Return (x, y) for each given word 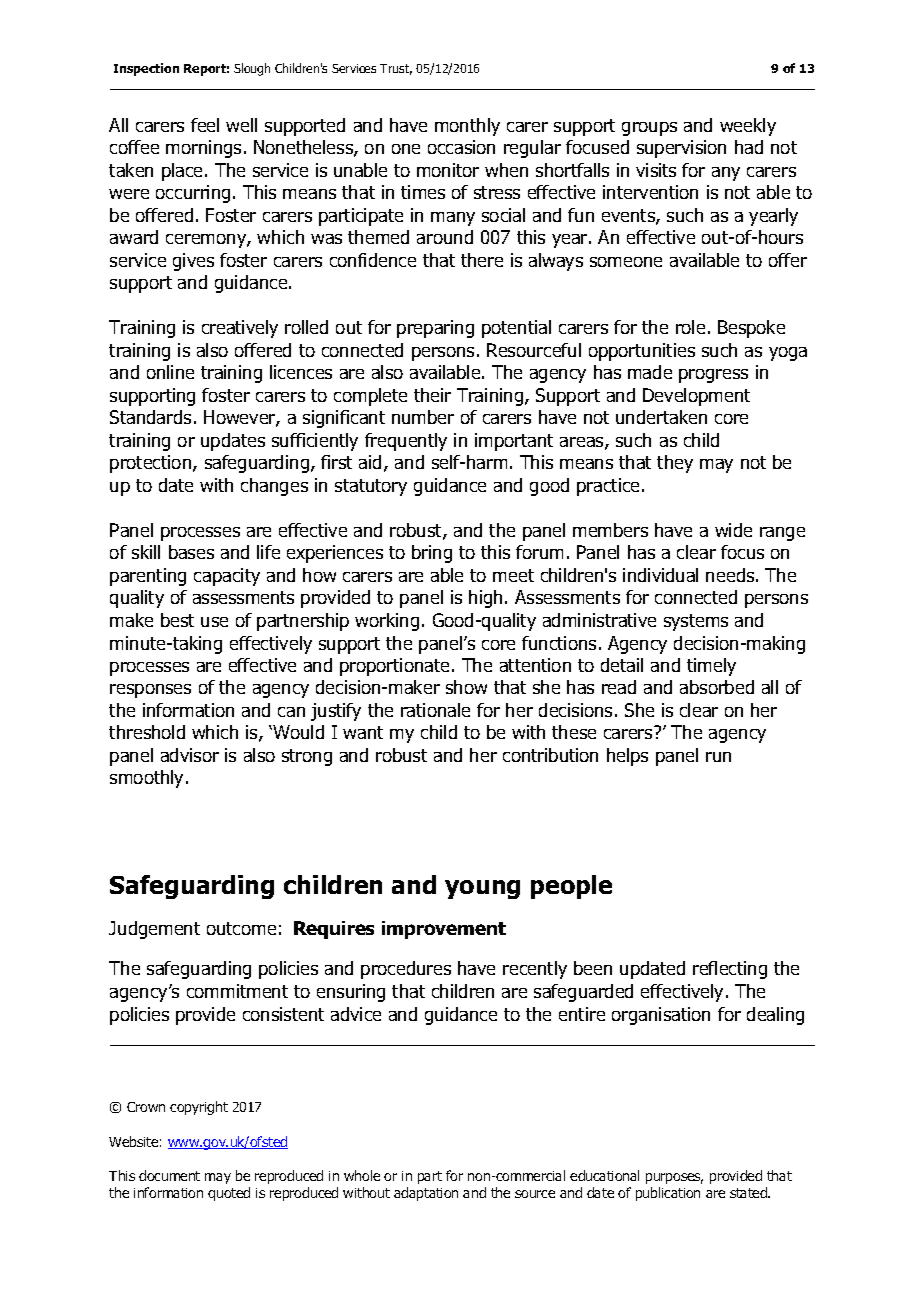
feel (205, 125)
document (169, 1175)
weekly (748, 127)
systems (696, 622)
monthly (467, 127)
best (177, 620)
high (485, 599)
